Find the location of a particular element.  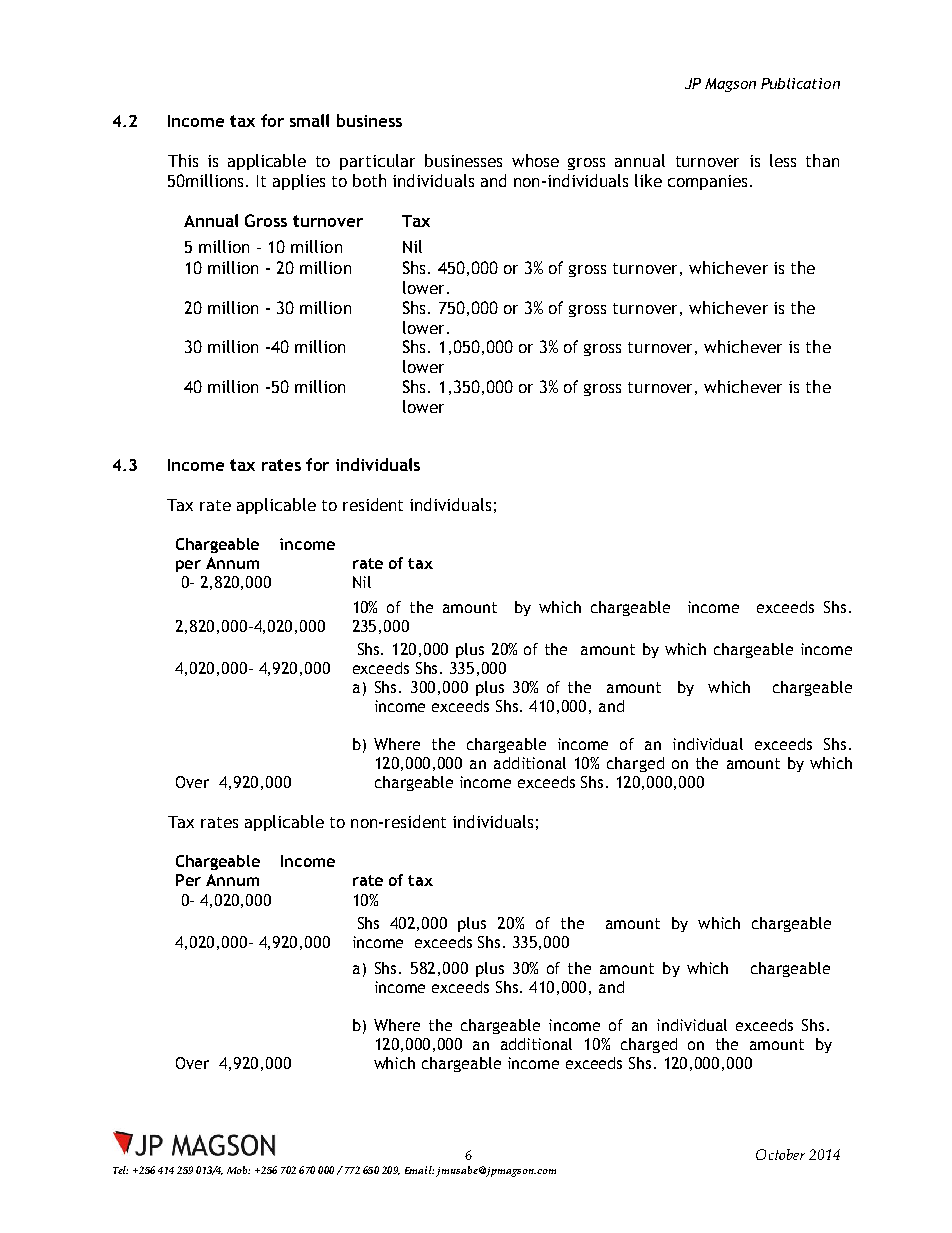

Tel is located at coordinates (120, 1170).
